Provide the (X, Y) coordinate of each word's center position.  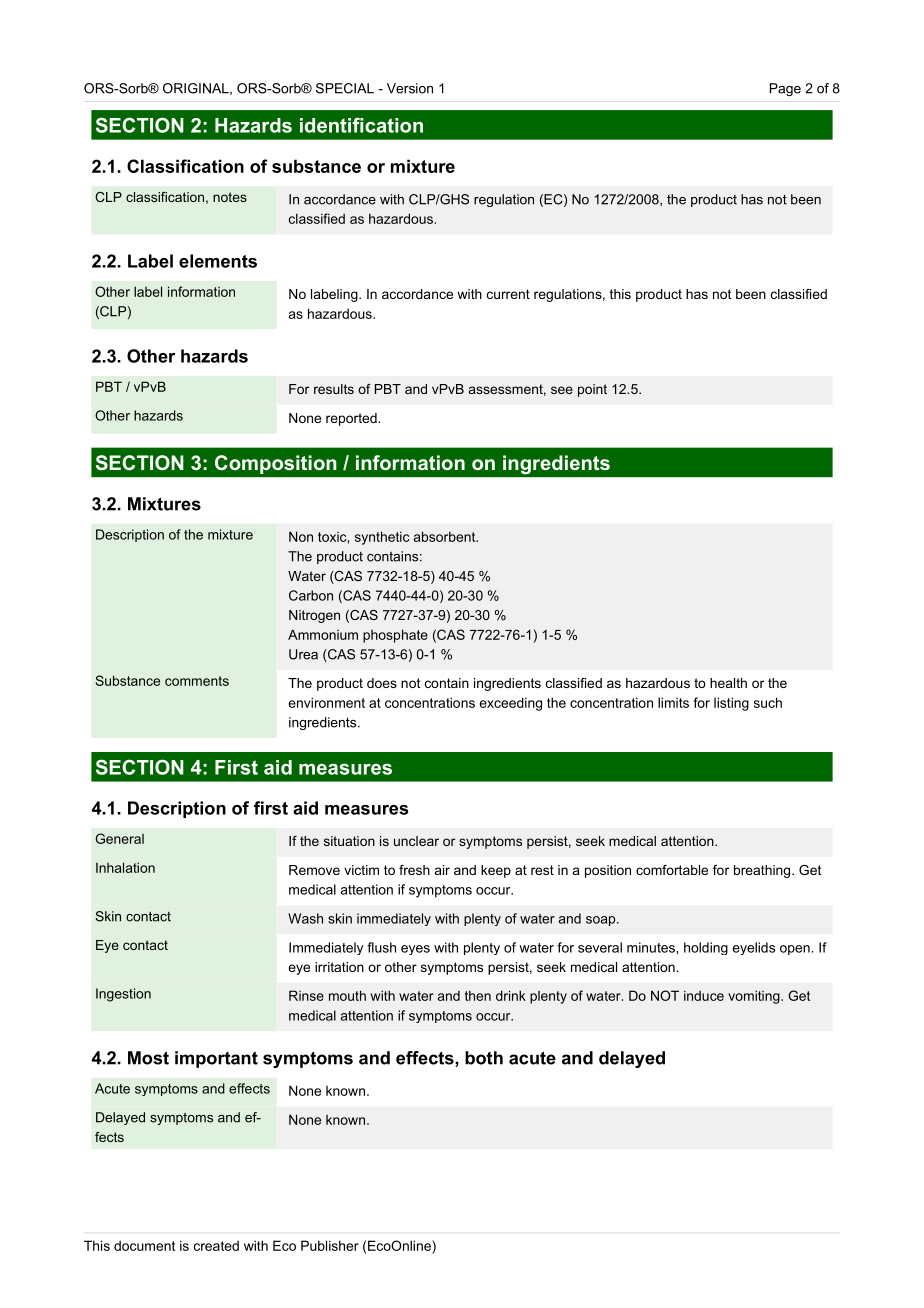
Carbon (311, 595)
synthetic (382, 538)
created (216, 1245)
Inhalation (125, 867)
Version (410, 88)
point (592, 390)
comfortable (672, 870)
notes (230, 197)
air (442, 870)
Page (785, 89)
